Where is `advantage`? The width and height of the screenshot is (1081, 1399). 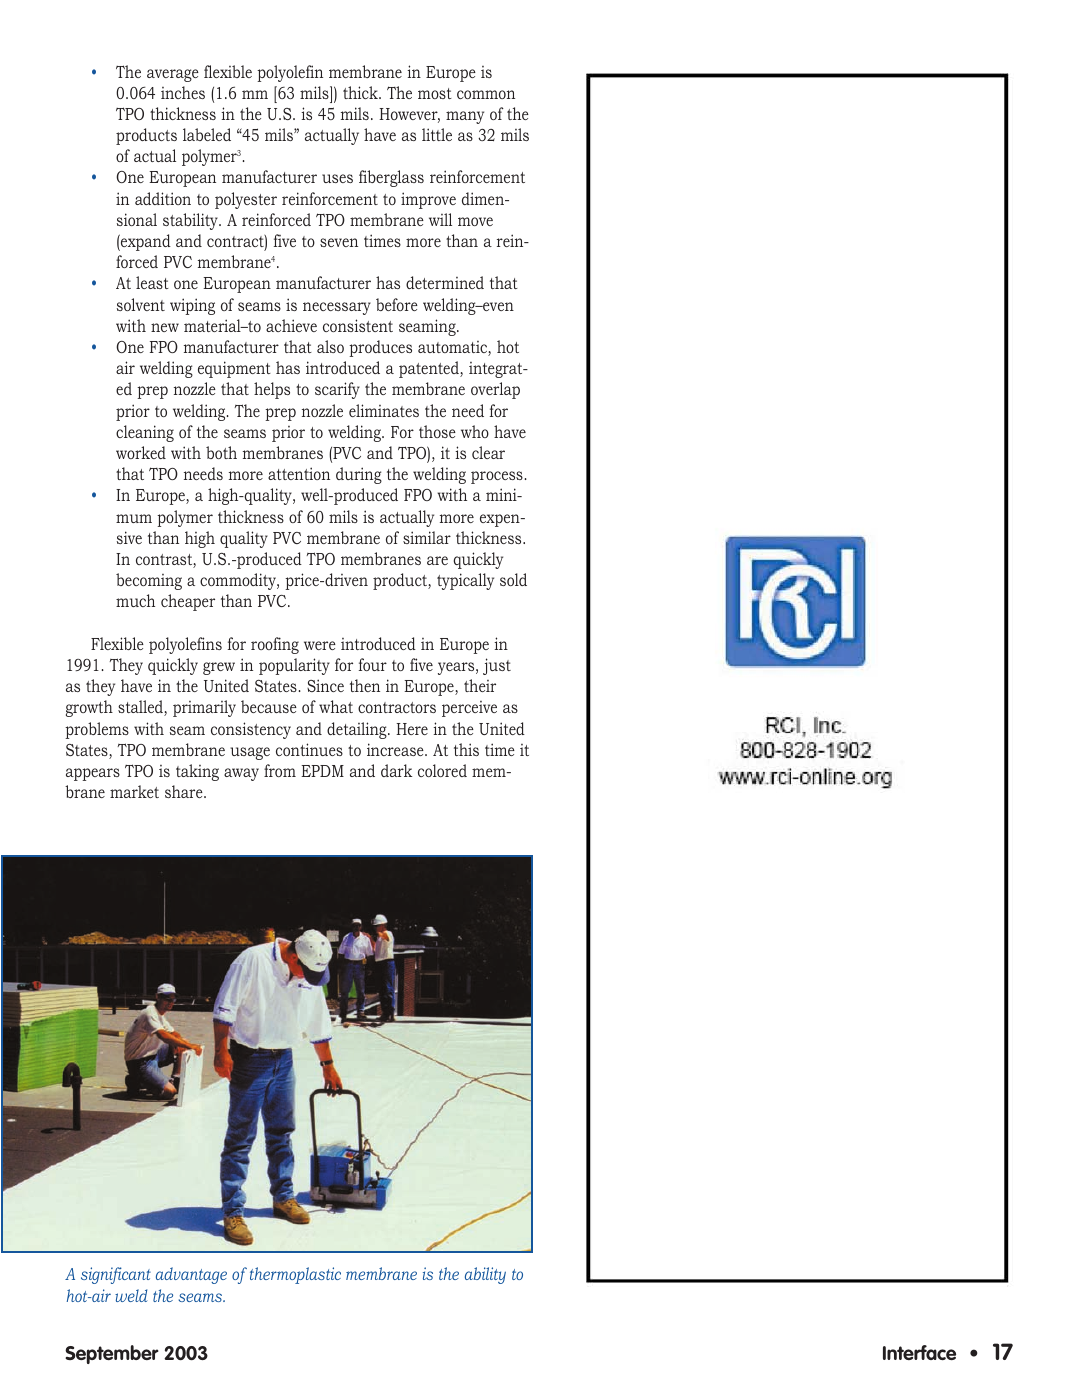 advantage is located at coordinates (191, 1275).
